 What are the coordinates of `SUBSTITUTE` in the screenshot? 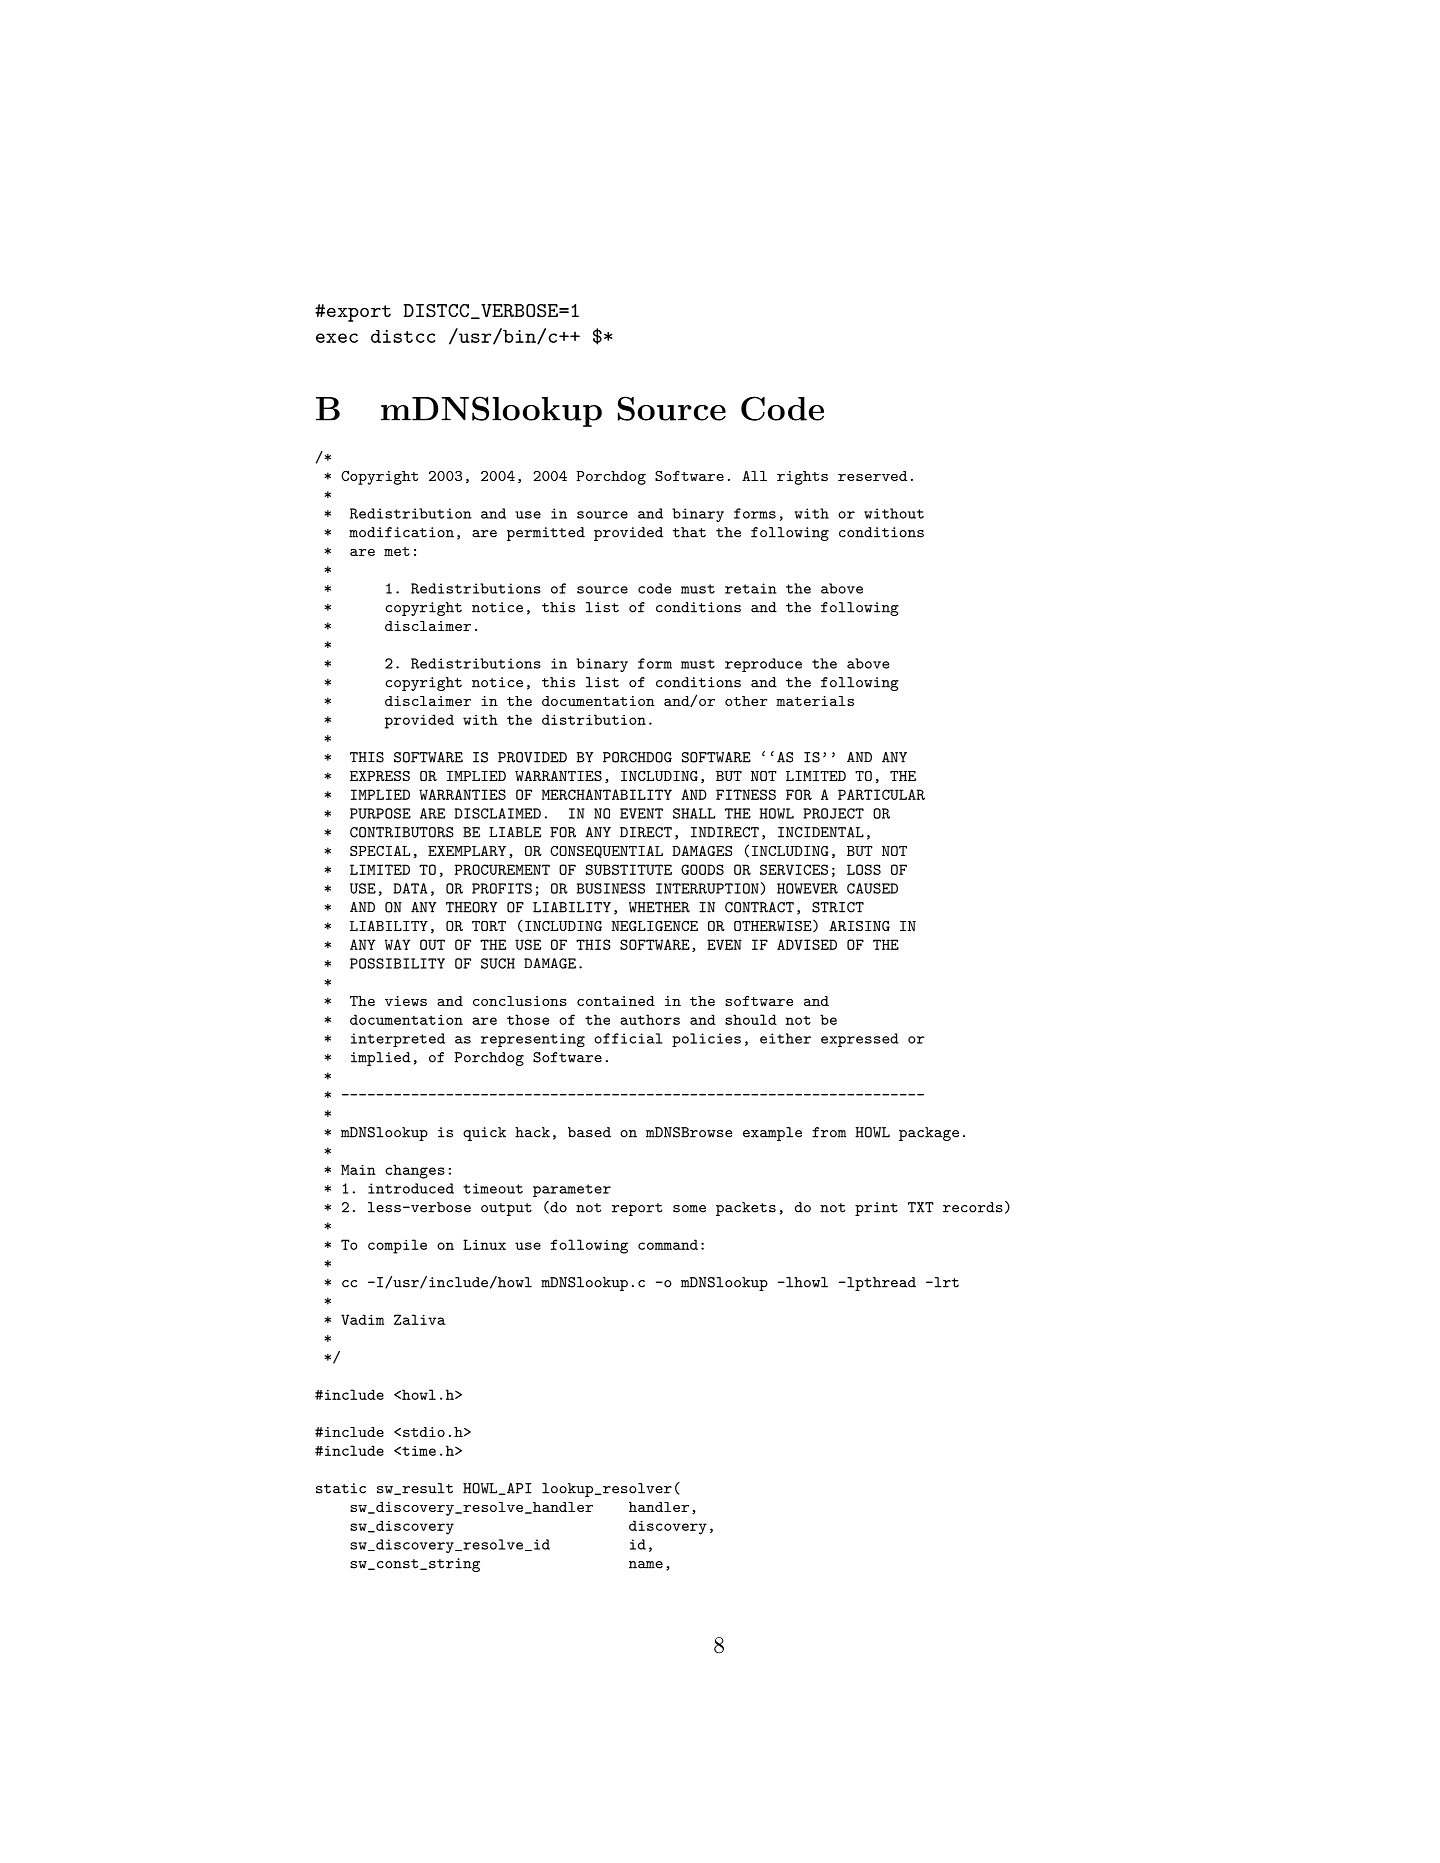 It's located at (629, 869).
